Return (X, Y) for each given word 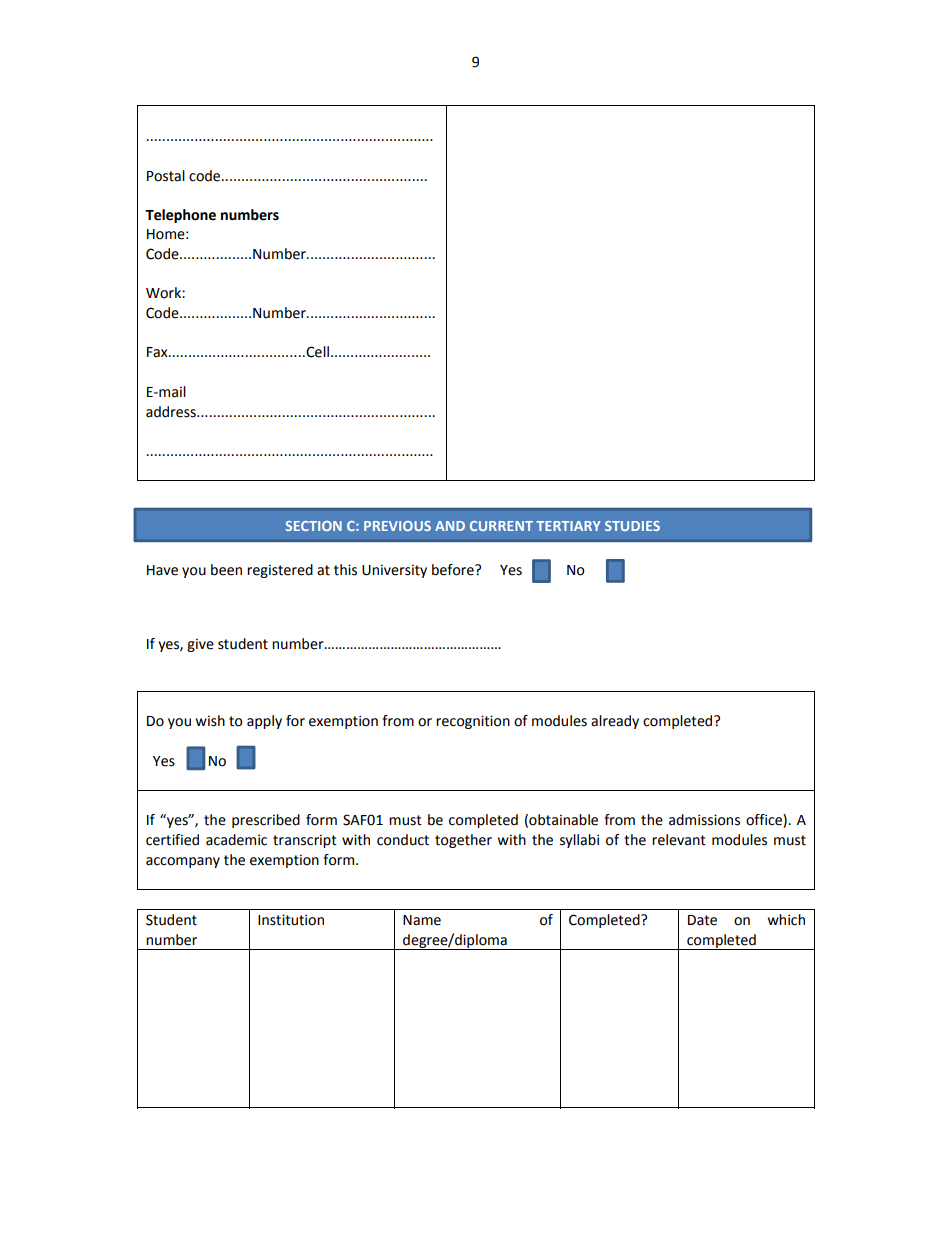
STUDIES (632, 526)
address (172, 412)
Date (702, 920)
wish (210, 721)
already (615, 722)
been (226, 570)
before (454, 570)
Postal (166, 176)
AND (450, 526)
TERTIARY (568, 526)
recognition (473, 722)
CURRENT (501, 526)
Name (422, 920)
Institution (291, 920)
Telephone (180, 216)
